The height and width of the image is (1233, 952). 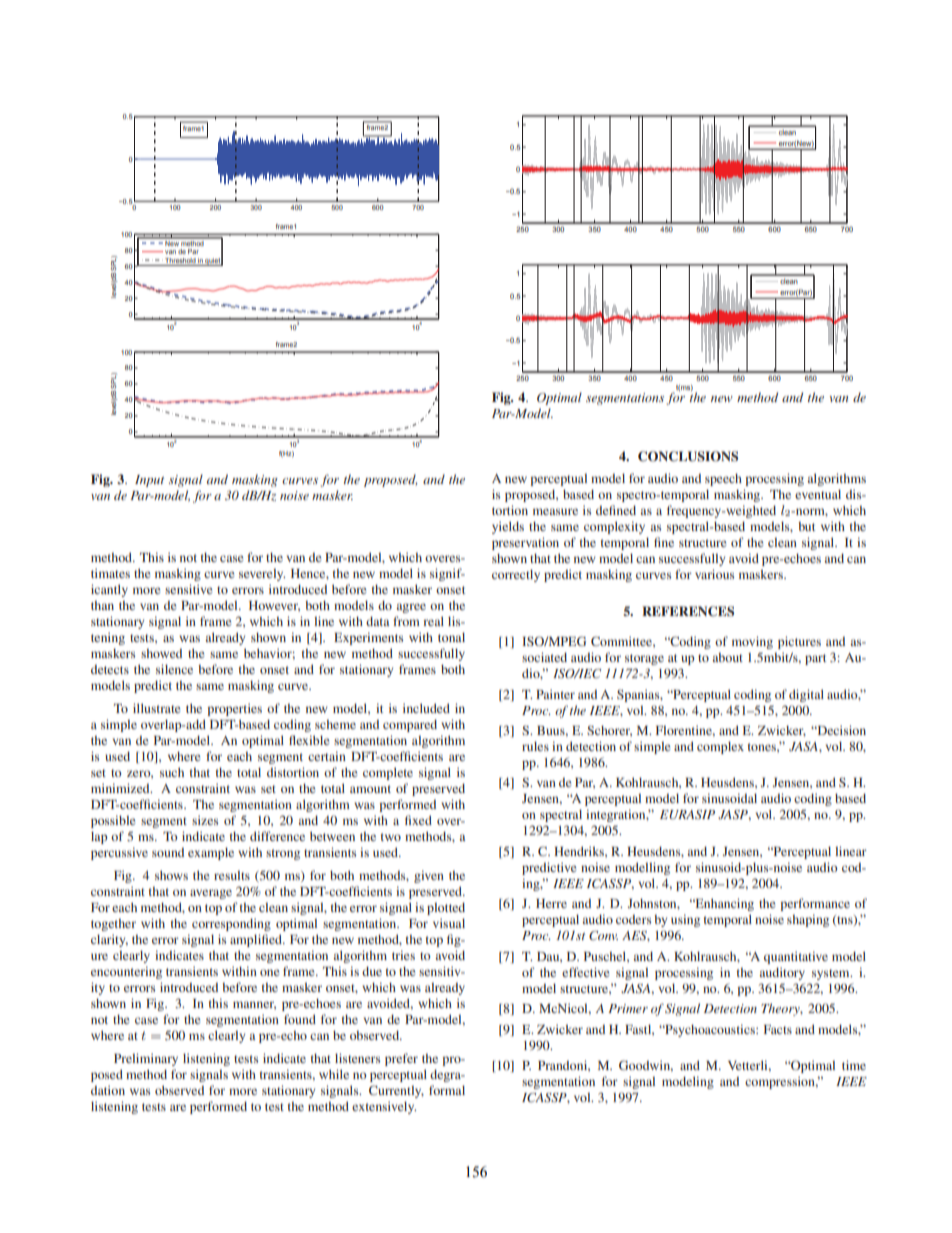 What do you see at coordinates (508, 527) in the image?
I see `yields` at bounding box center [508, 527].
